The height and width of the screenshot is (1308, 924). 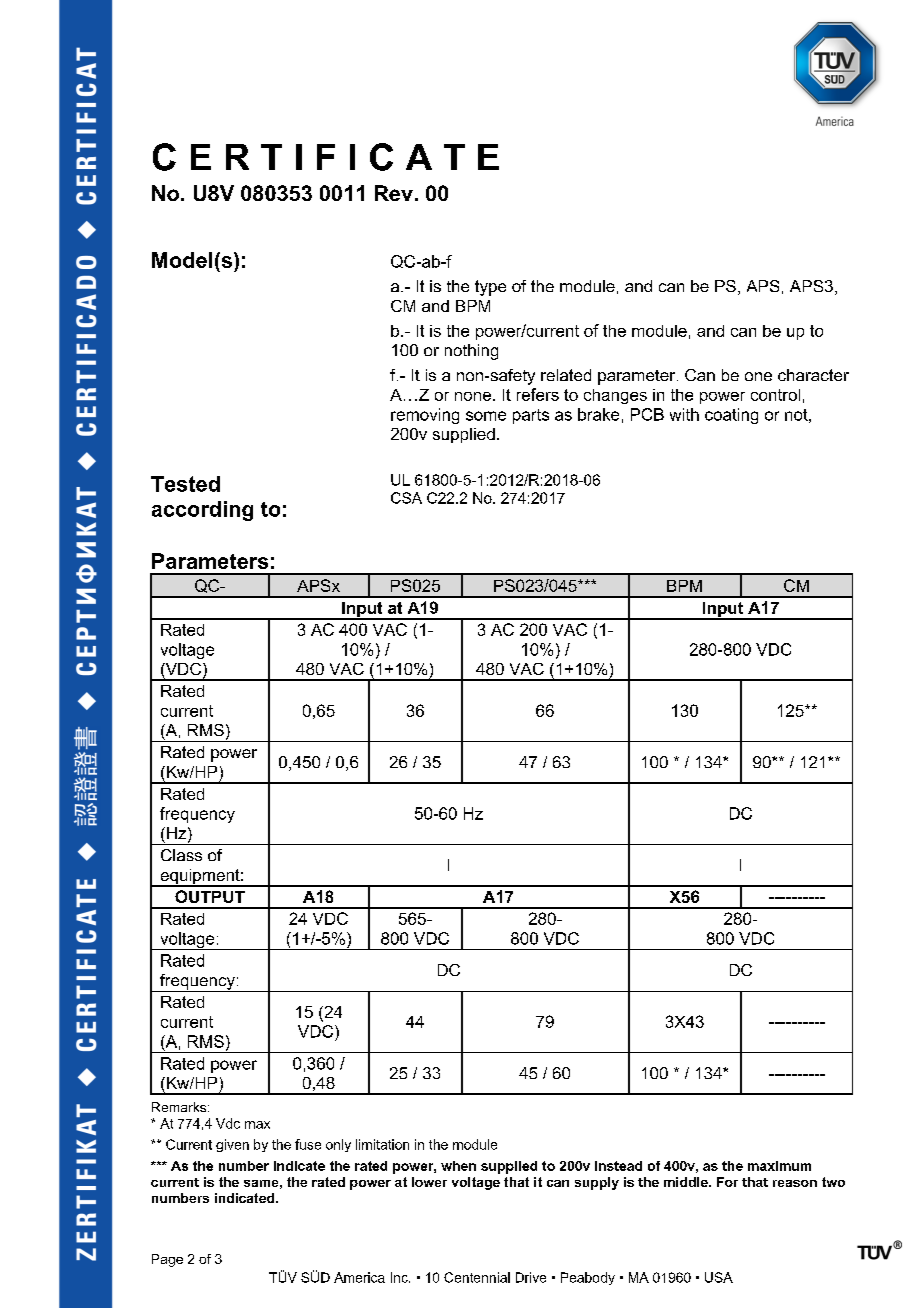 What do you see at coordinates (202, 511) in the screenshot?
I see `according` at bounding box center [202, 511].
